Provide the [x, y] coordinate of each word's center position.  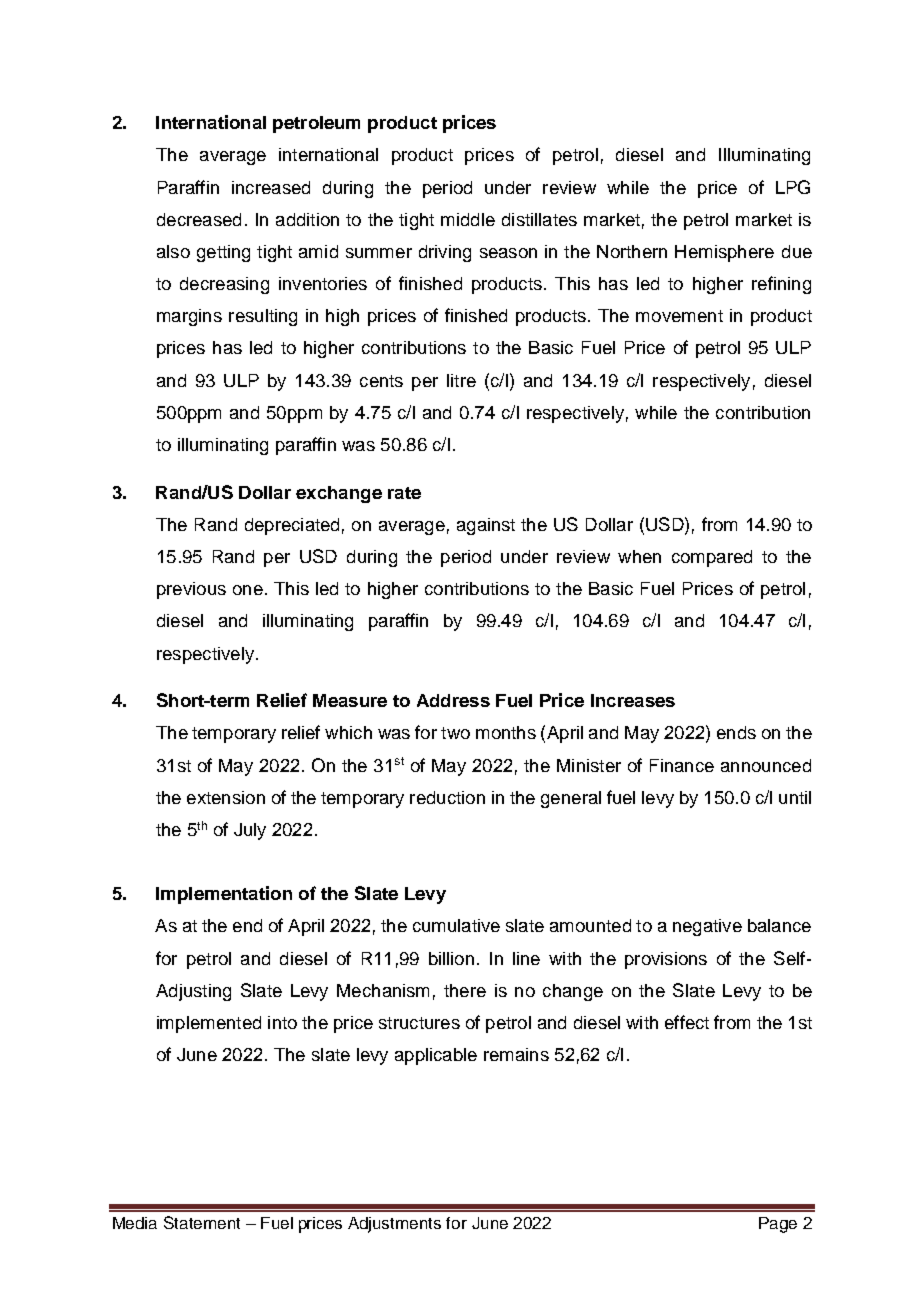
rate [404, 493]
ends [736, 732]
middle [468, 219]
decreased [199, 219]
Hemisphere [724, 253]
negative [707, 927]
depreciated [292, 526]
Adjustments [394, 1225]
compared [712, 558]
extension [226, 797]
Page [778, 1225]
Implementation [224, 895]
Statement [202, 1222]
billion [451, 958]
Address [453, 700]
